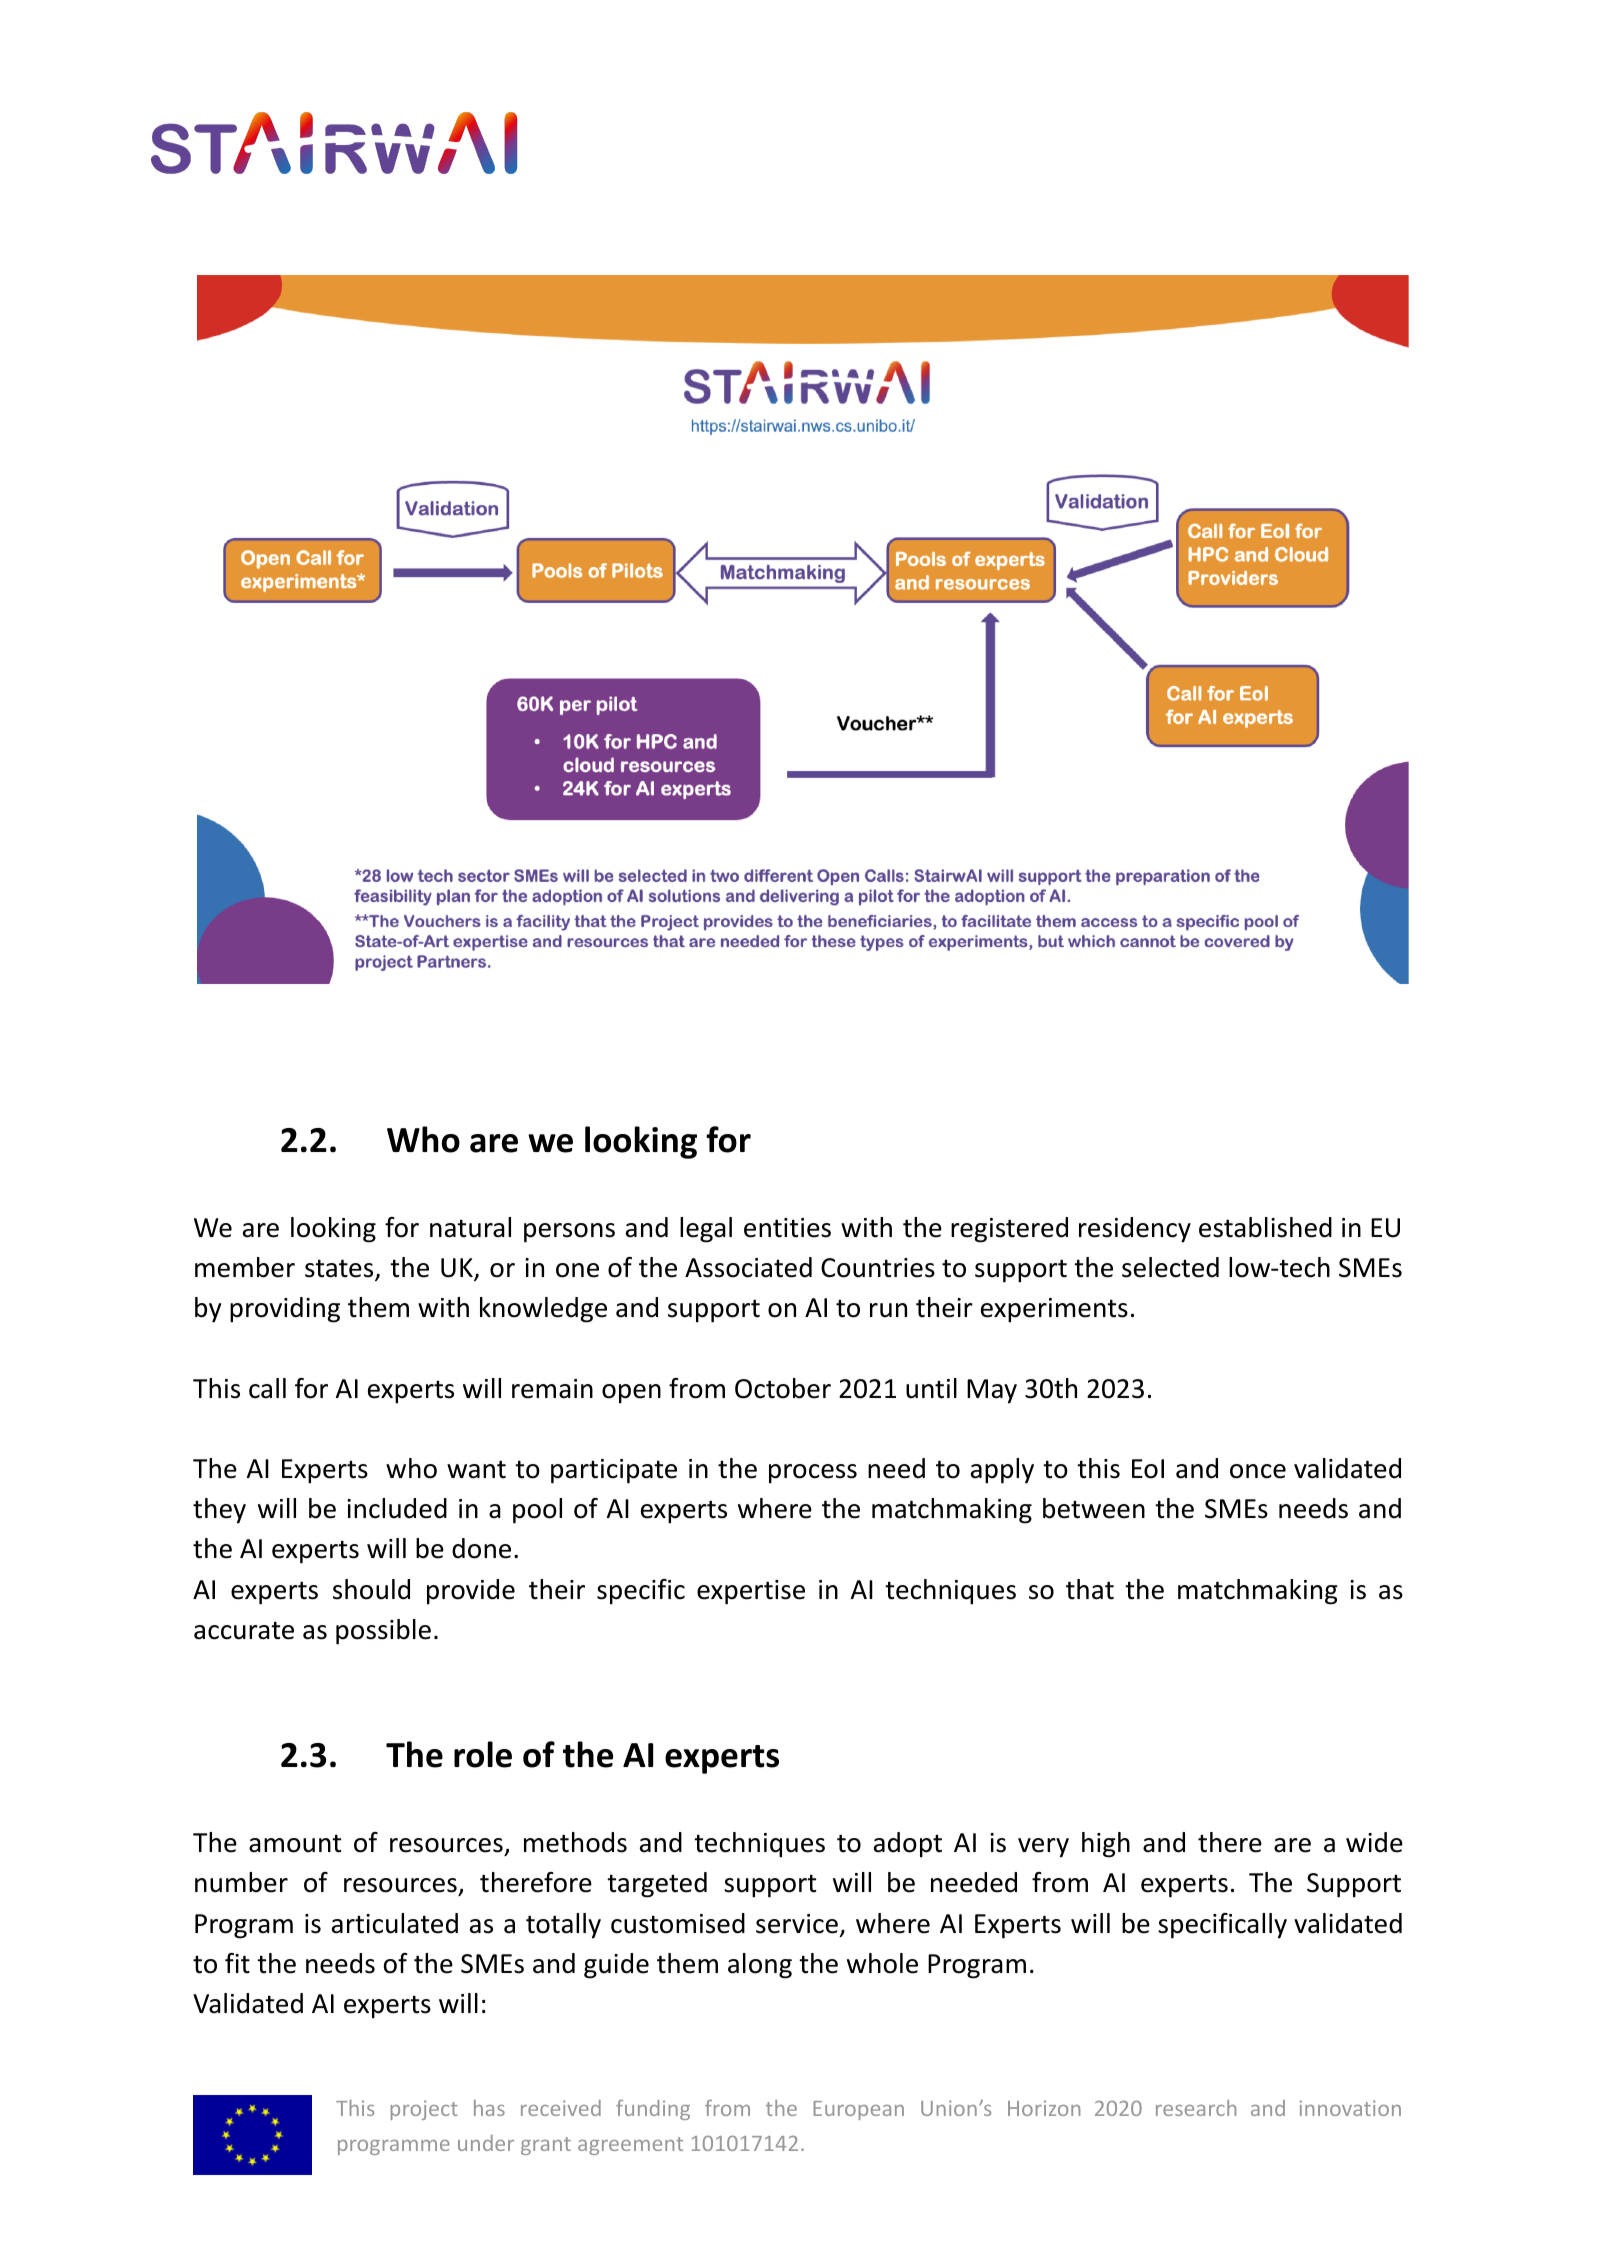 The image size is (1599, 2258). What do you see at coordinates (295, 1843) in the document?
I see `amount` at bounding box center [295, 1843].
